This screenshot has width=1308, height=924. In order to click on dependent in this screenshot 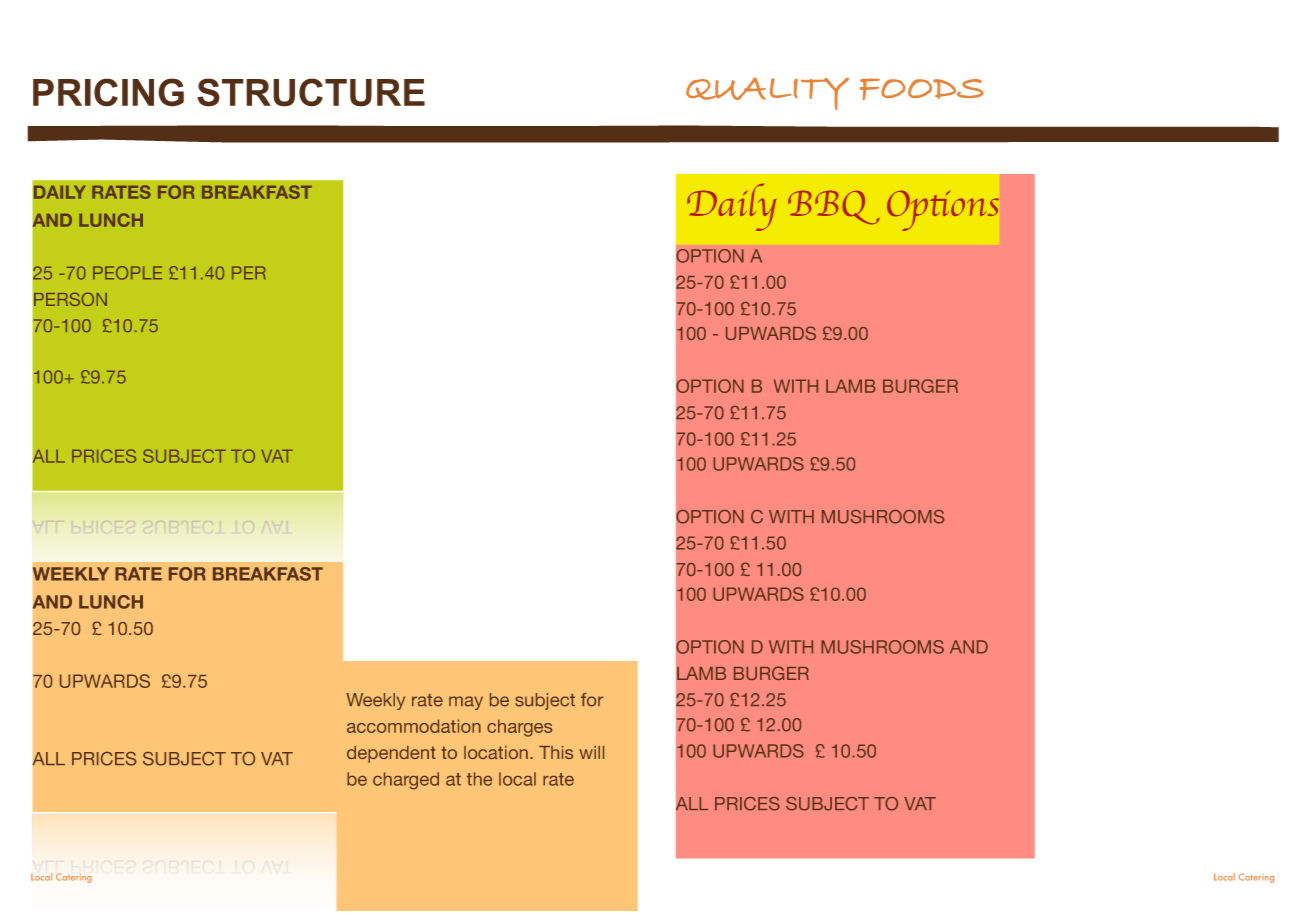, I will do `click(391, 754)`.
